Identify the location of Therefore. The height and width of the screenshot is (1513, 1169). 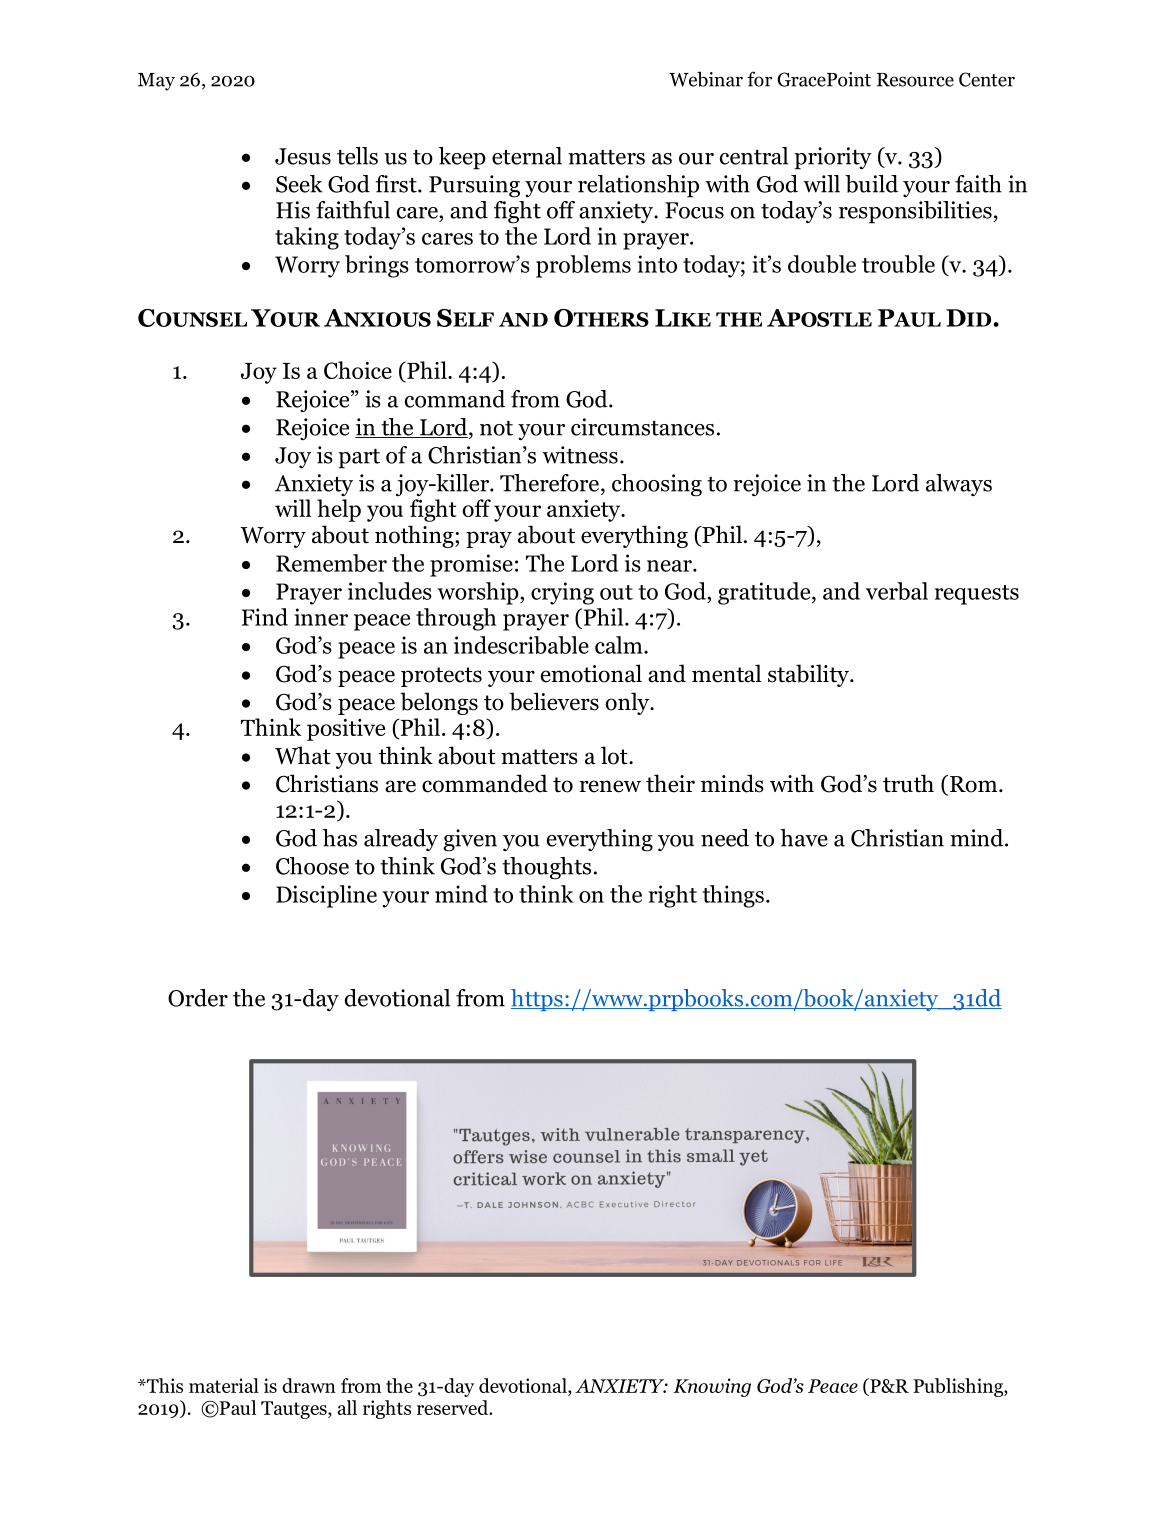
(549, 483).
